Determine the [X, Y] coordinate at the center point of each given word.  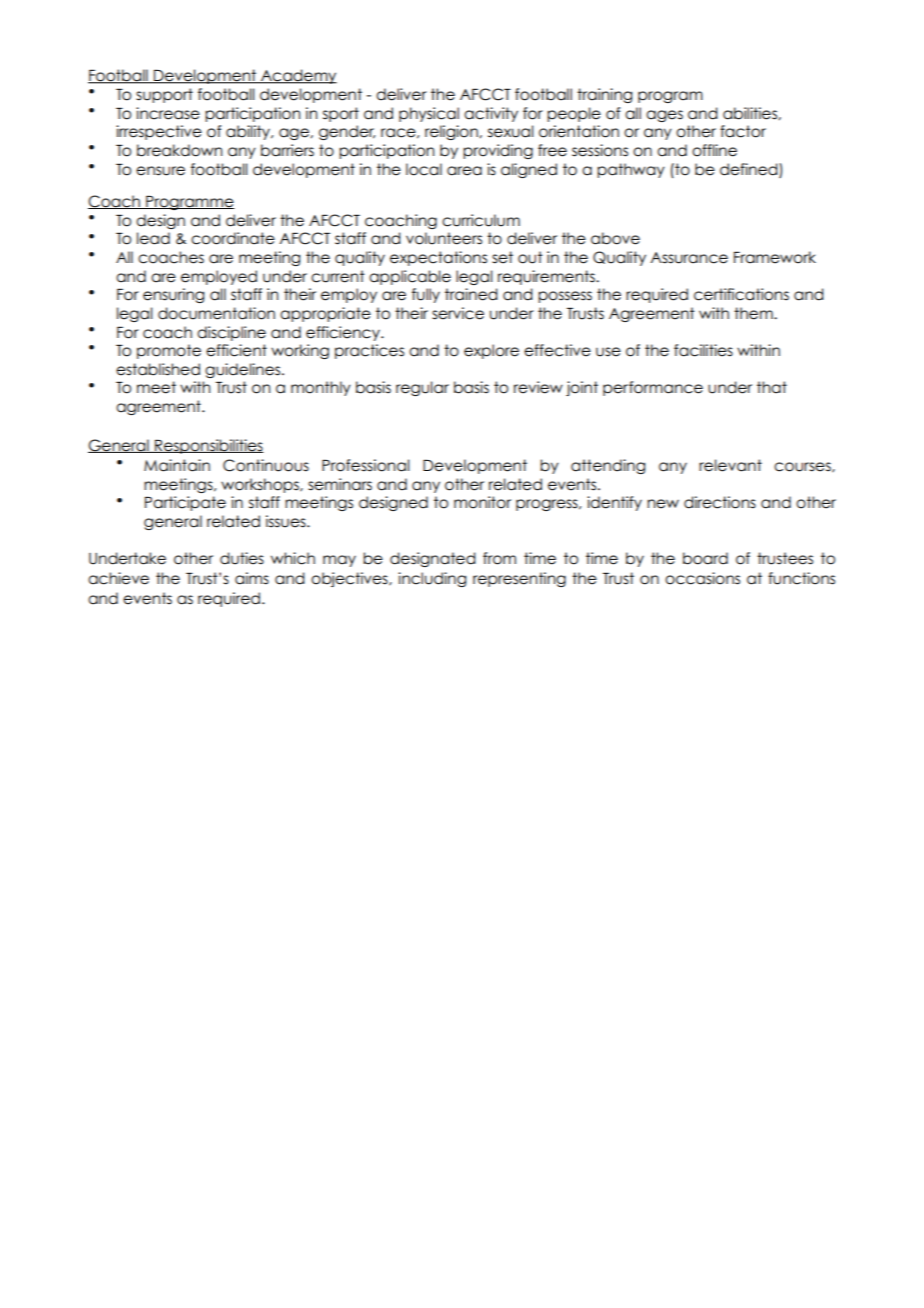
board [705, 558]
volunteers [444, 238]
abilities [751, 113]
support [164, 95]
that [772, 387]
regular [422, 388]
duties [242, 558]
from [499, 558]
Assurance [689, 258]
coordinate [233, 238]
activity [491, 114]
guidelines [244, 370]
